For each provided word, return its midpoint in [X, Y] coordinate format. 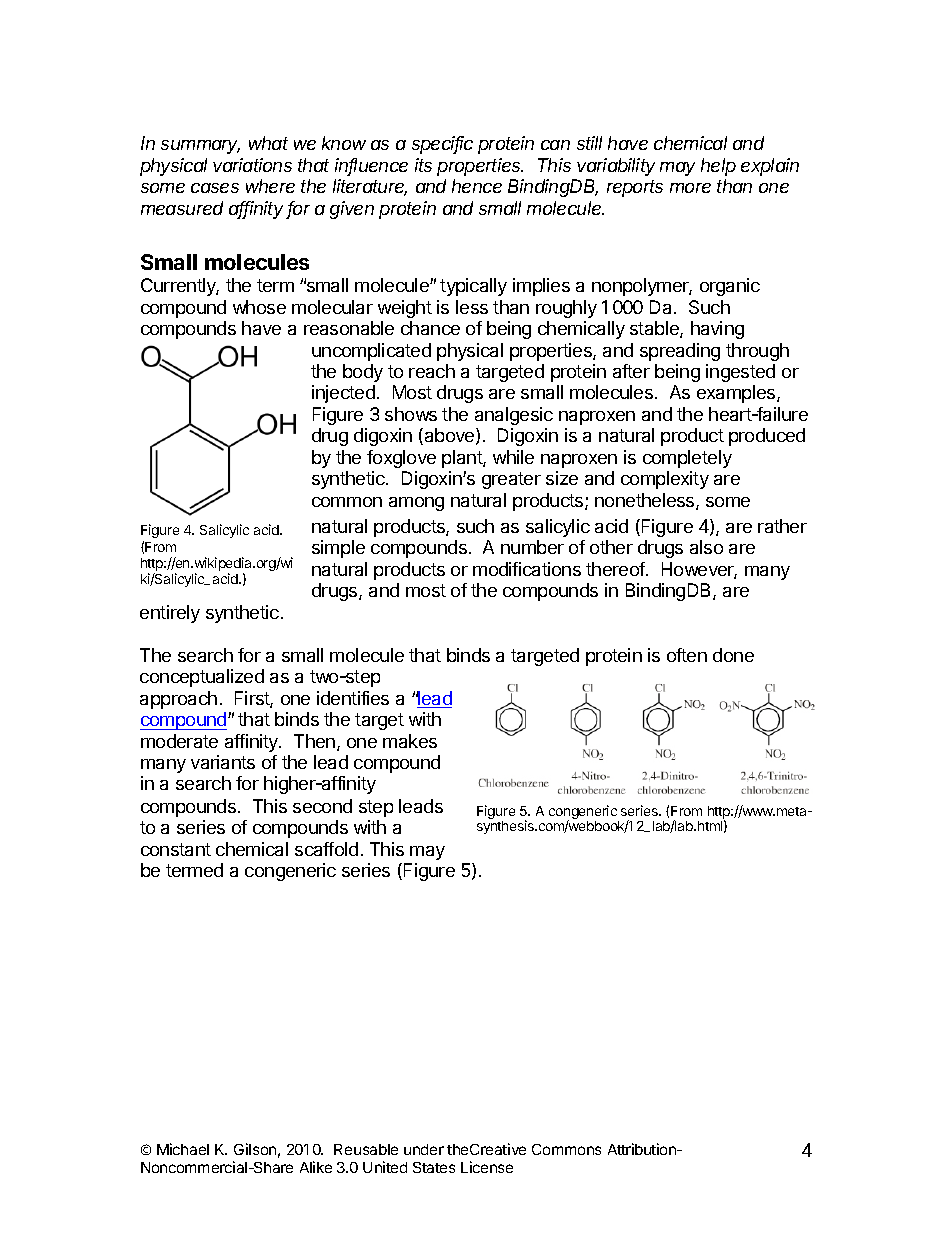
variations [252, 165]
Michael [183, 1149]
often [687, 655]
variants [223, 762]
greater [511, 480]
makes [410, 741]
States [434, 1167]
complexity [665, 480]
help [718, 167]
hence [477, 186]
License [487, 1167]
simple [338, 549]
